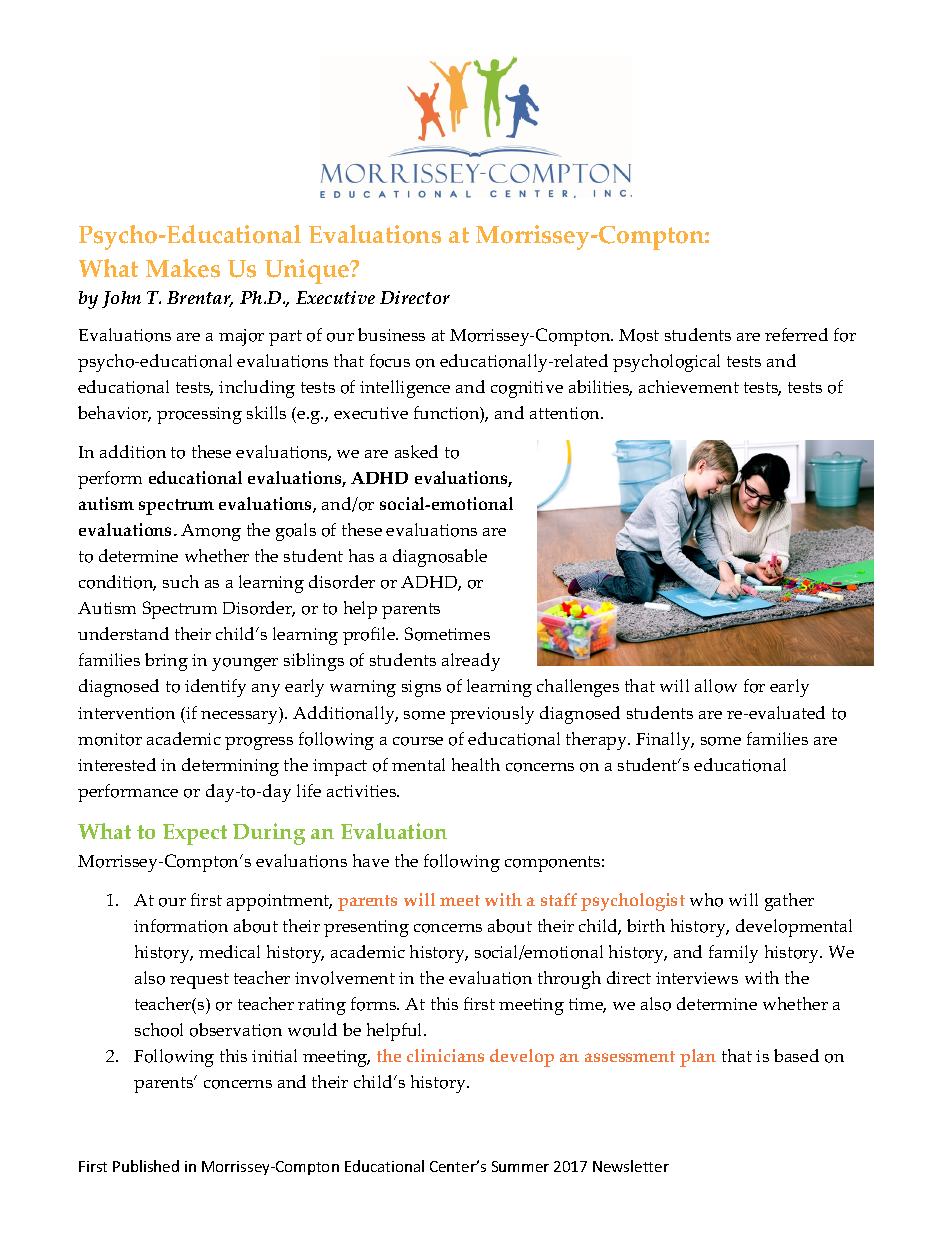 The height and width of the screenshot is (1233, 952). I want to click on Newsletter, so click(631, 1166).
